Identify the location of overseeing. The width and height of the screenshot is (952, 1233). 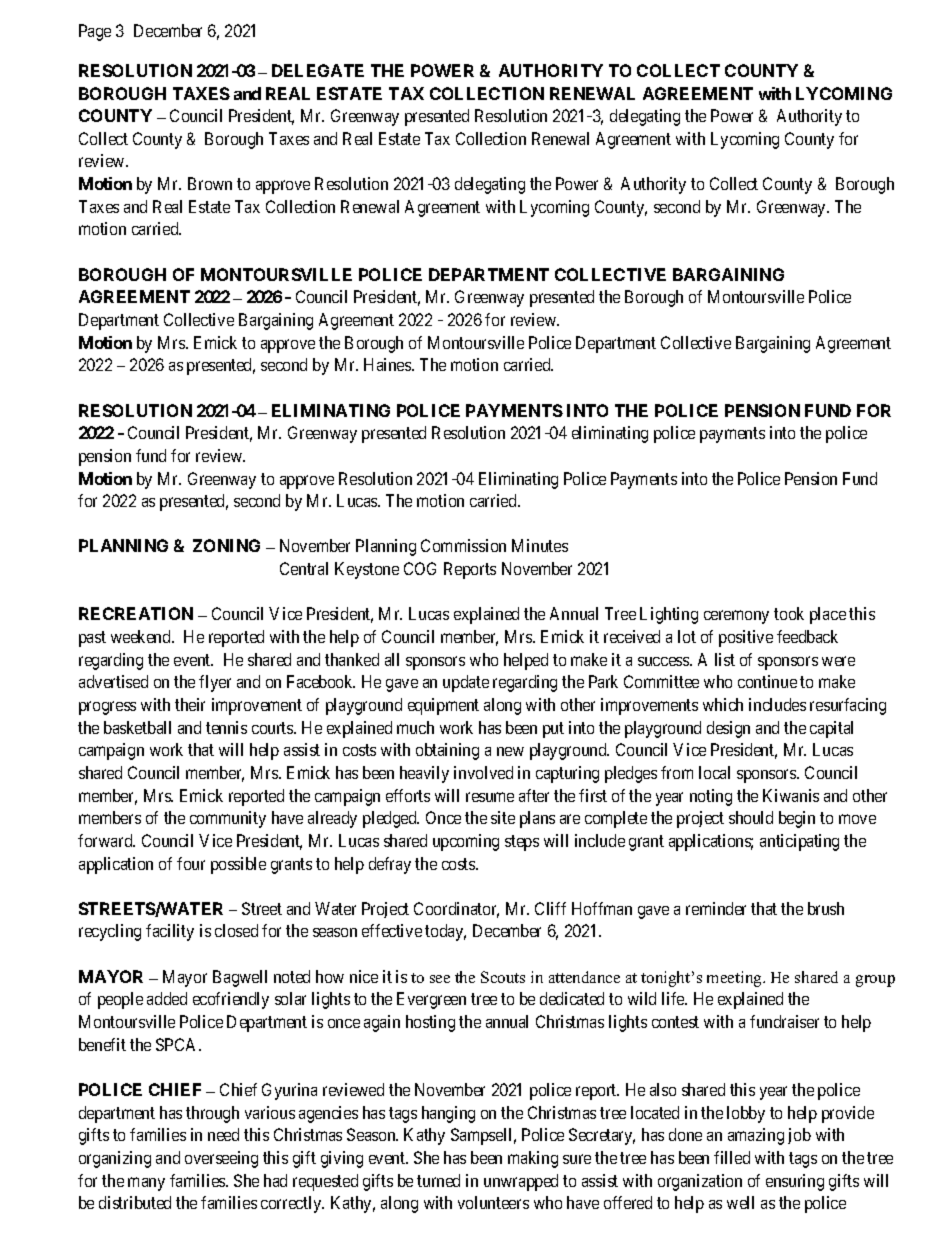
(221, 1159).
